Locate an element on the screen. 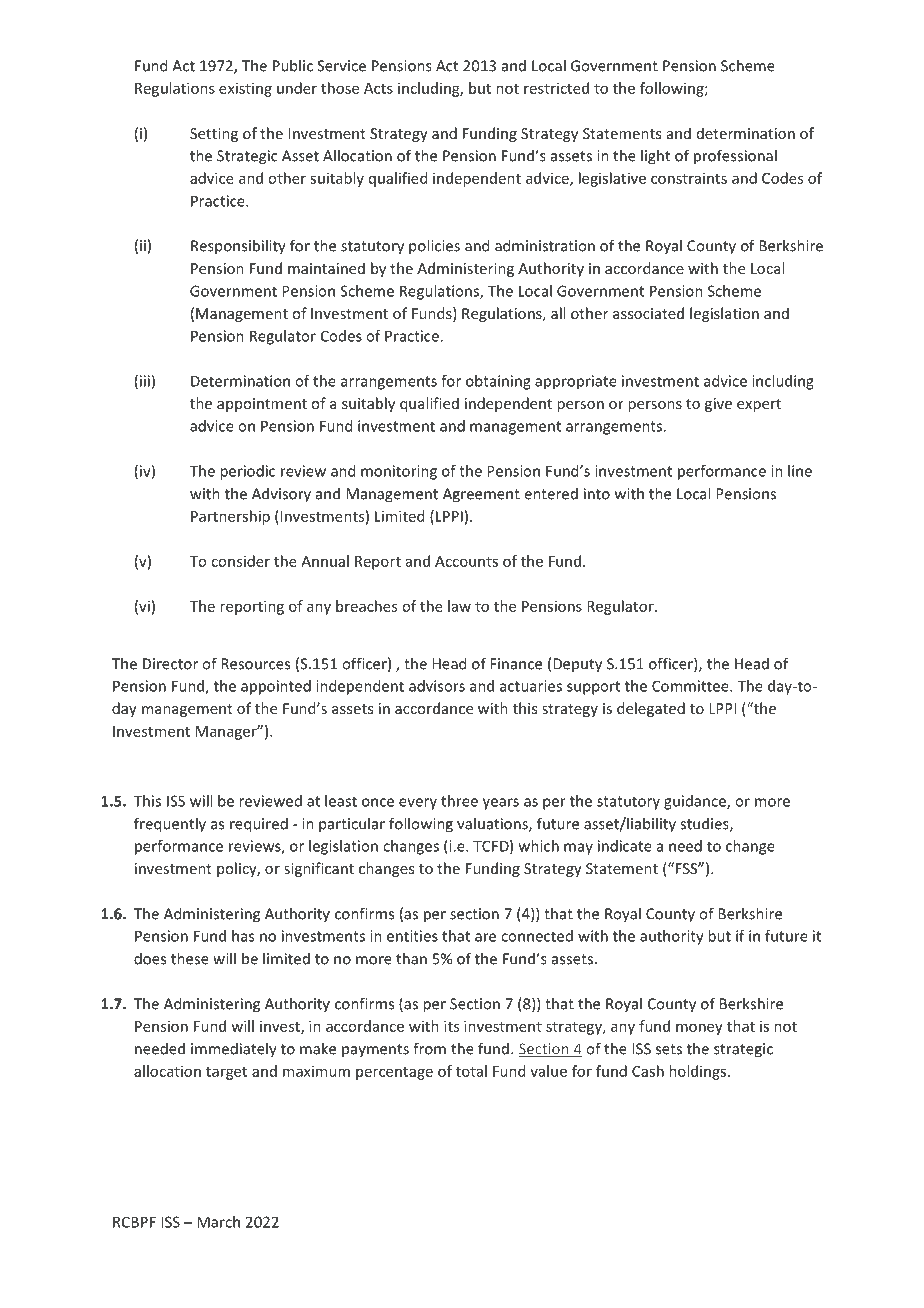 The width and height of the screenshot is (924, 1308). existing is located at coordinates (245, 89).
